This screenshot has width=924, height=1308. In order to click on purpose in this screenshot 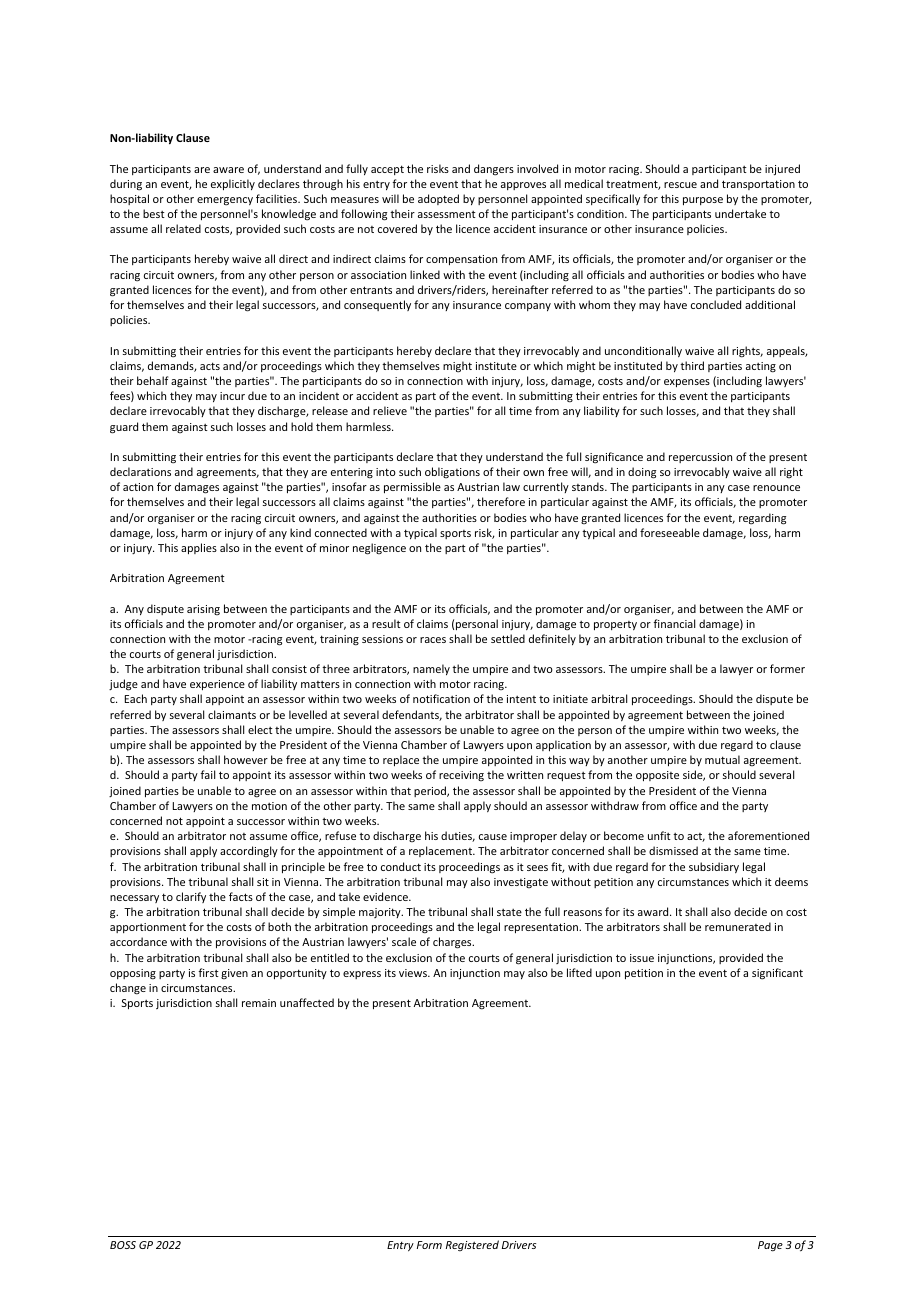, I will do `click(703, 201)`.
